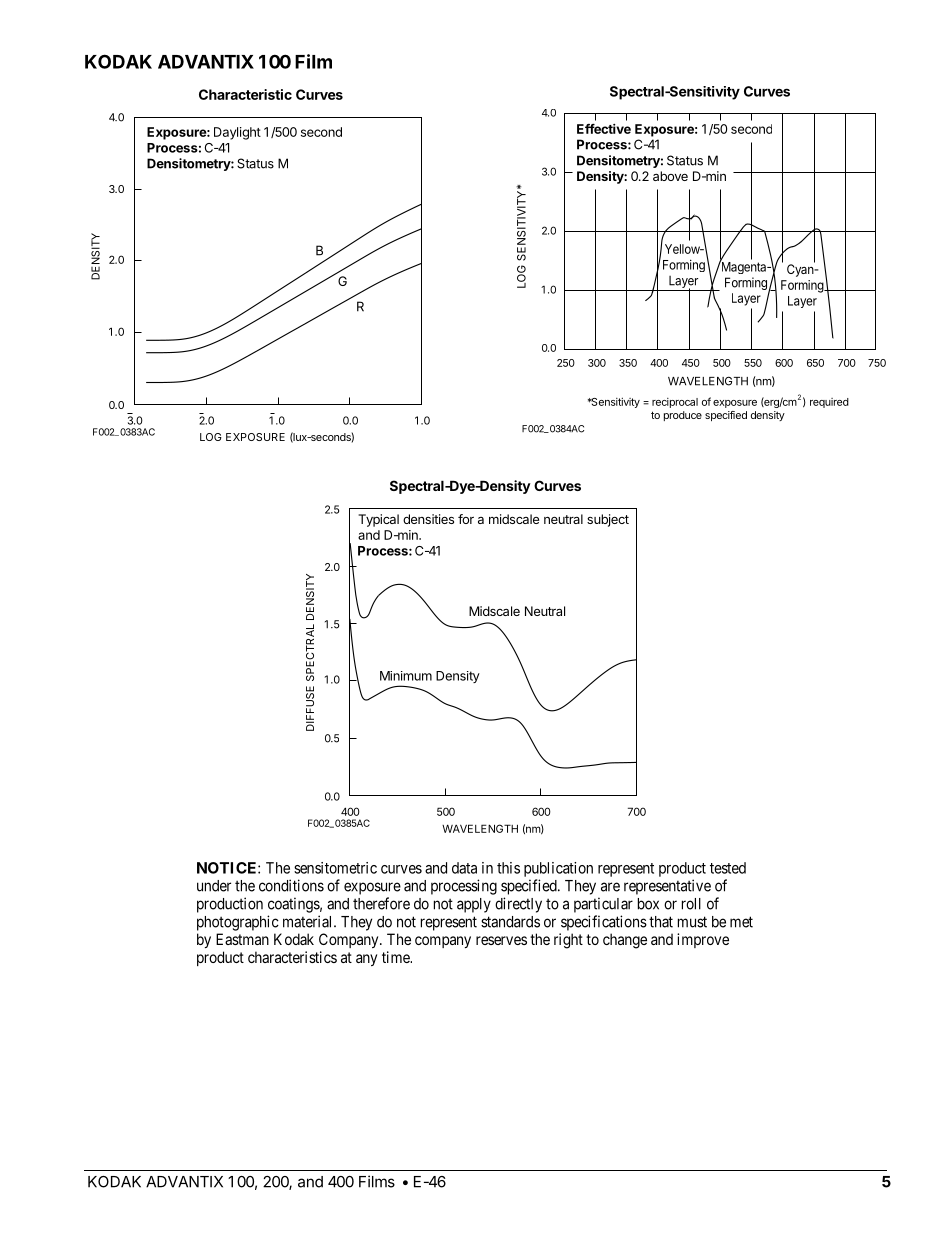 The image size is (952, 1233). Describe the element at coordinates (378, 520) in the screenshot. I see `Typical` at that location.
